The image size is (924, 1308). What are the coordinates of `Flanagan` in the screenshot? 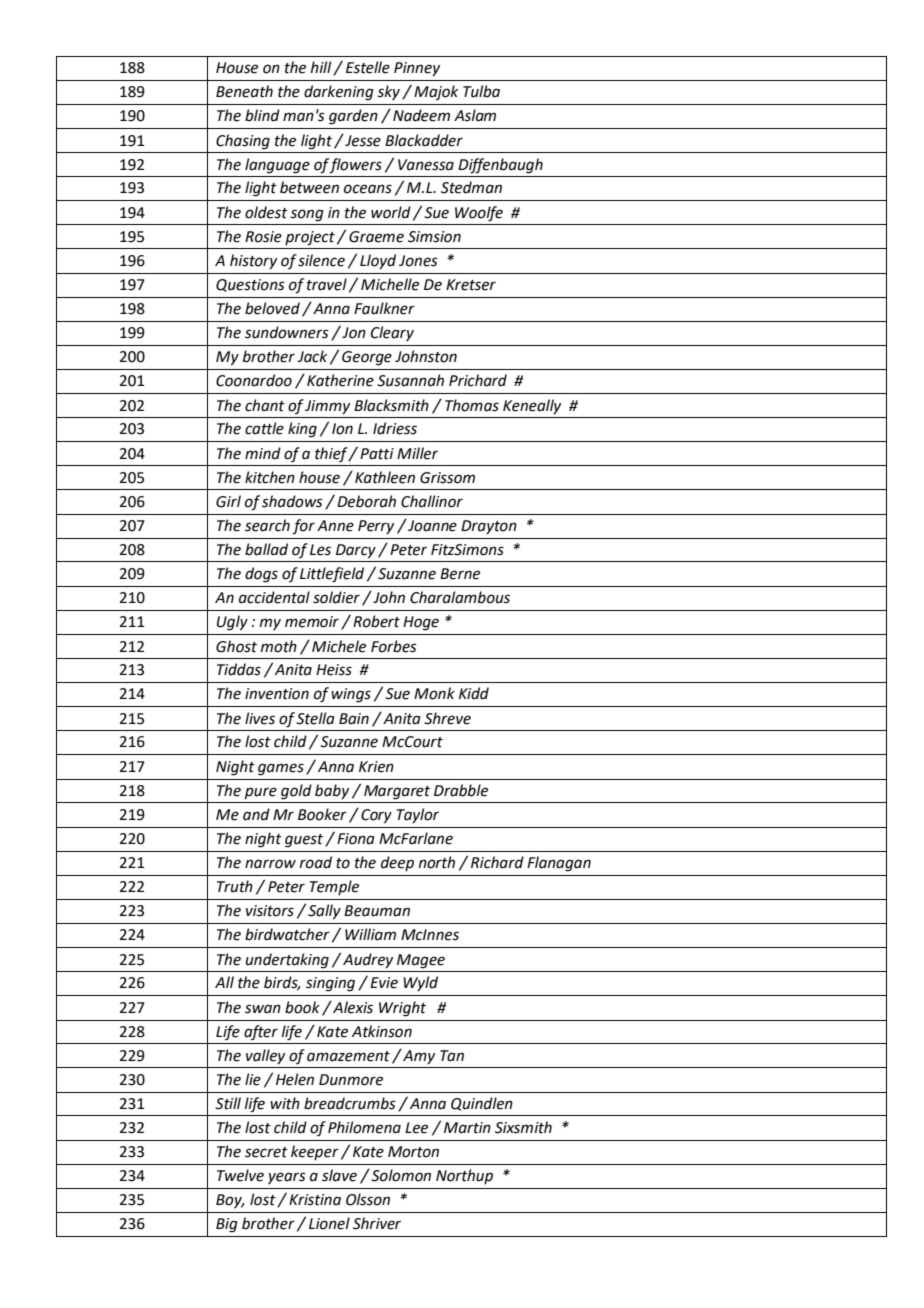 It's located at (559, 864).
